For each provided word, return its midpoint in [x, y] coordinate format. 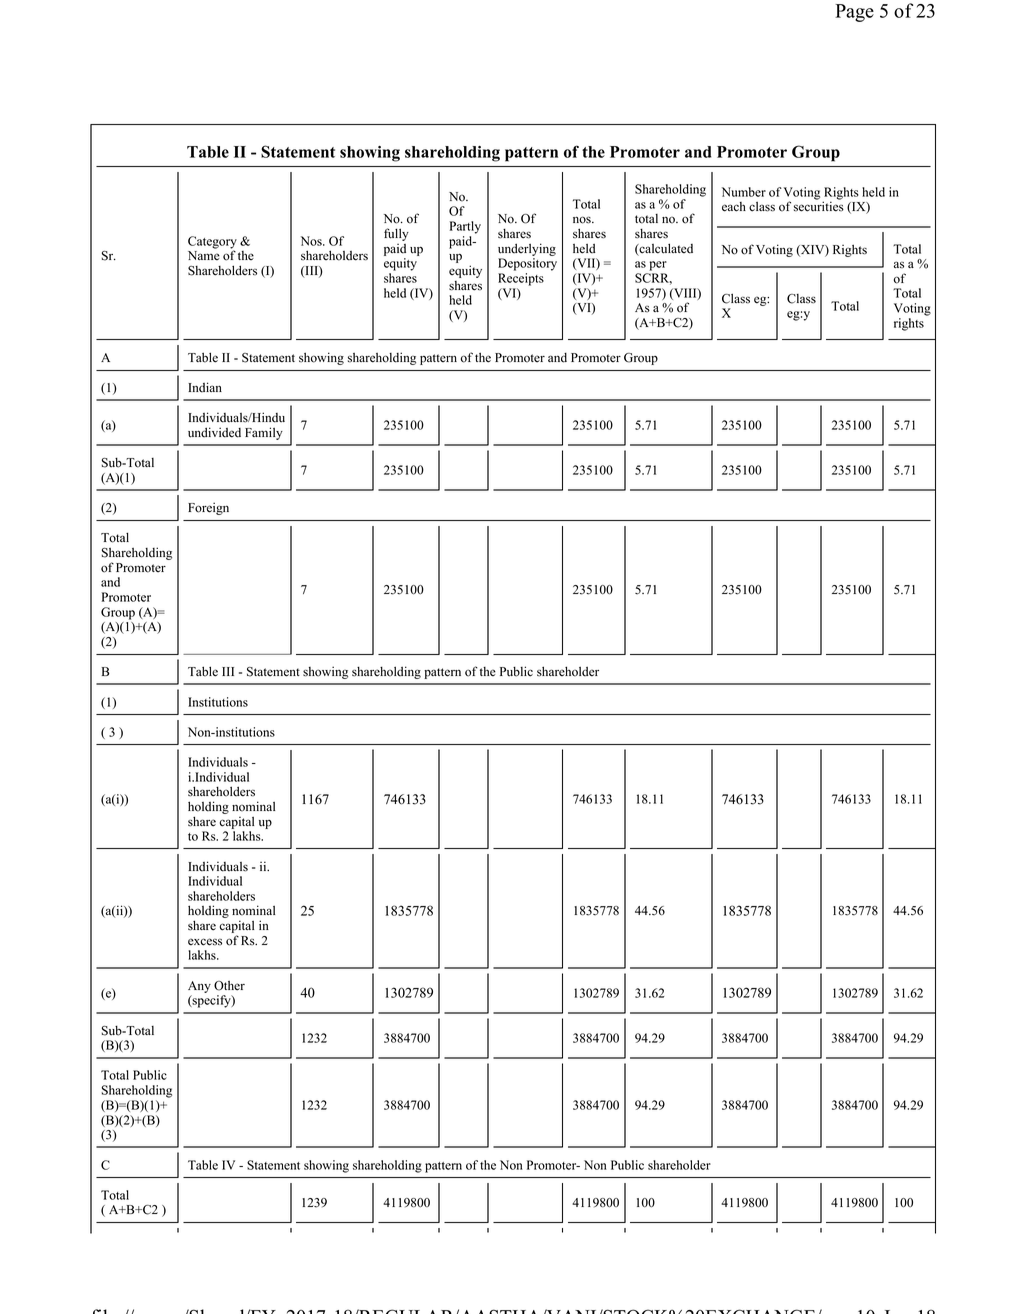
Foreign [208, 508]
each [734, 207]
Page [854, 13]
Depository [527, 264]
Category [212, 243]
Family [264, 433]
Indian [205, 387]
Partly [465, 227]
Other [229, 986]
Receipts [521, 279]
